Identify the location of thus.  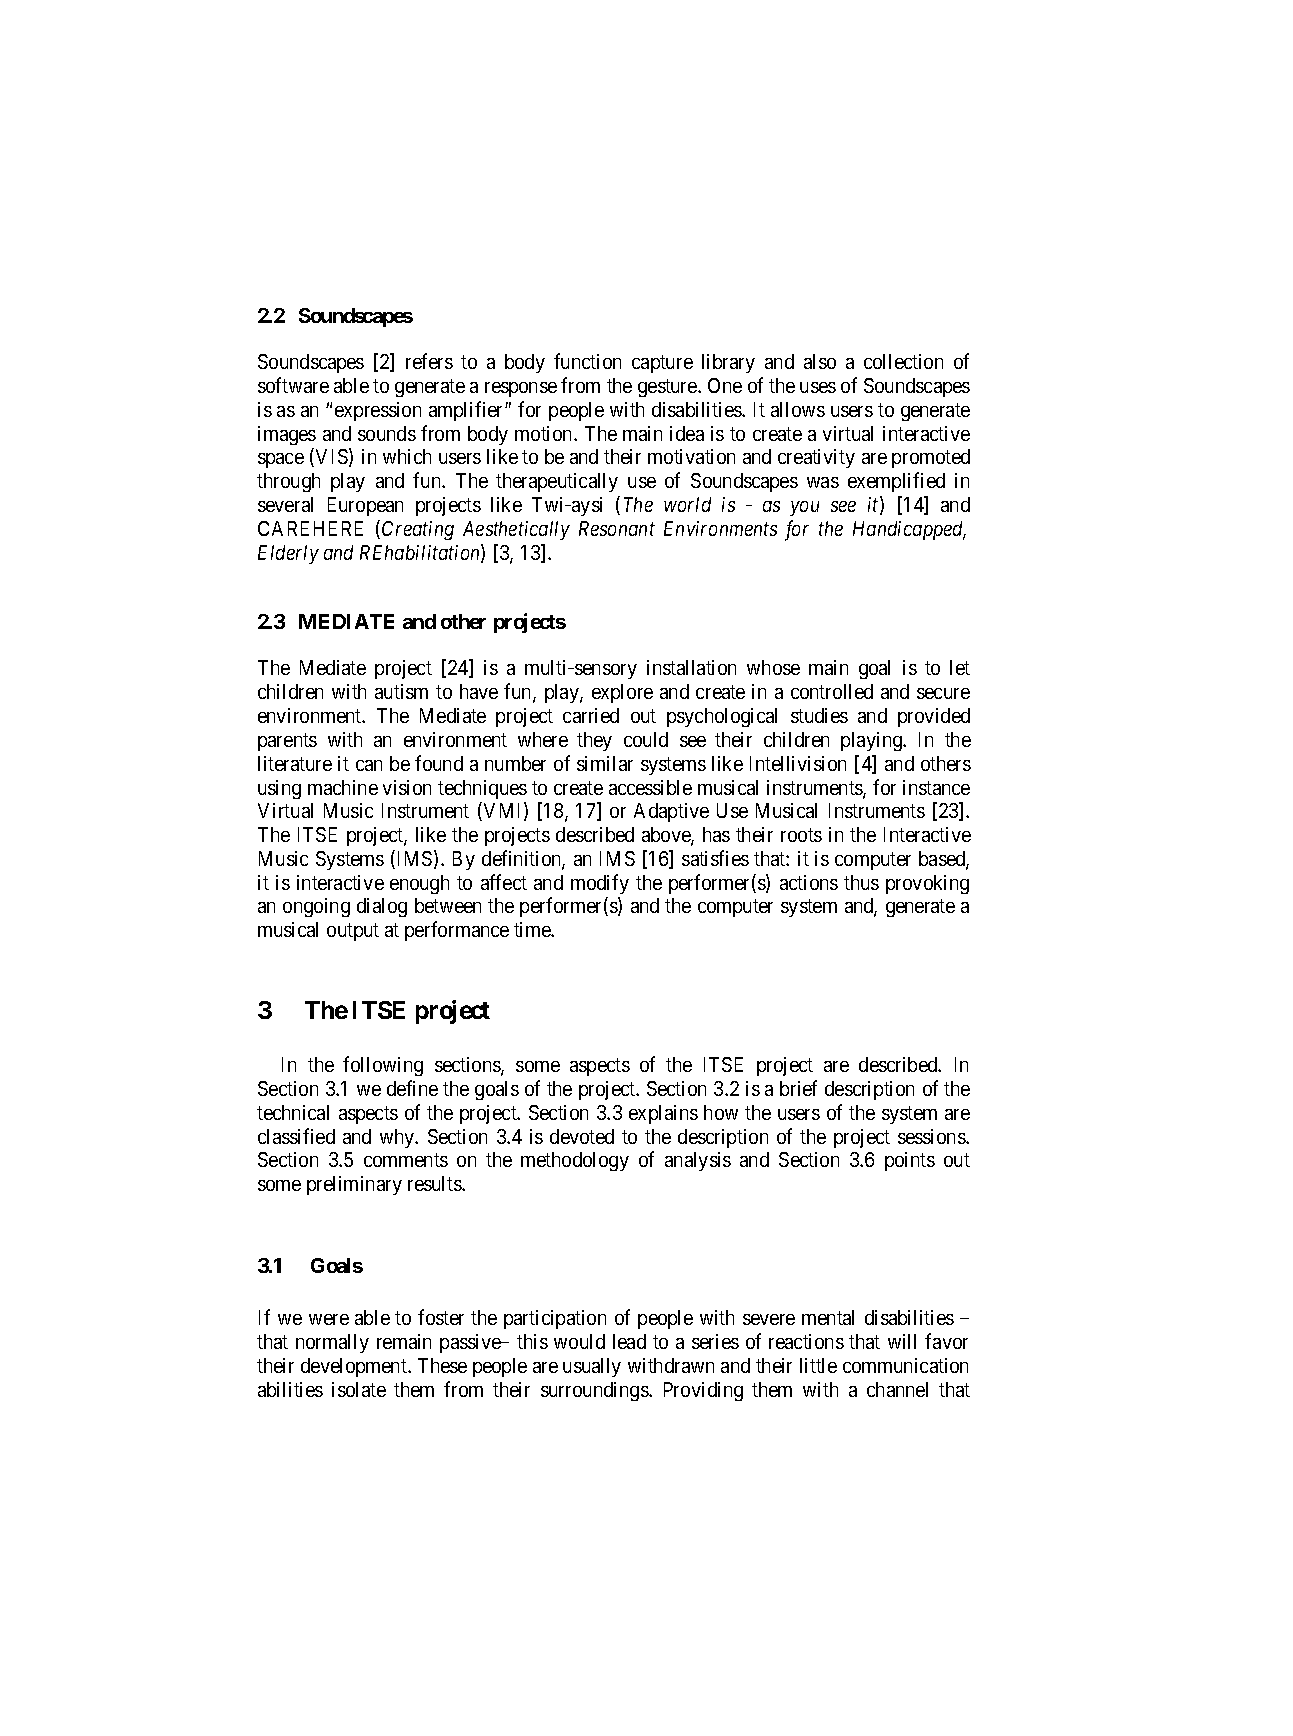
(861, 882).
